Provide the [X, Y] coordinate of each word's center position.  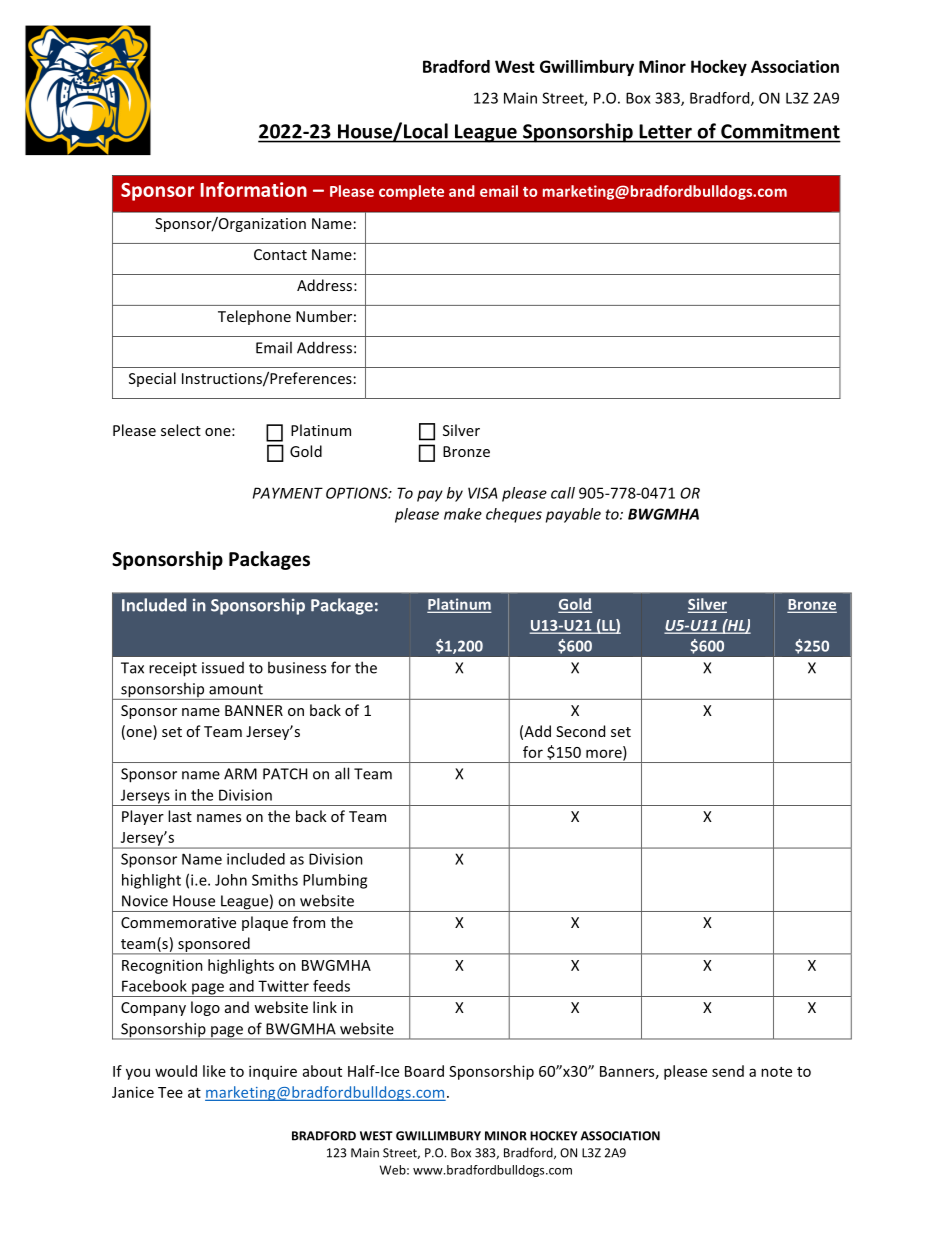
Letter [666, 131]
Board [424, 1071]
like [214, 1071]
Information [254, 189]
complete [411, 192]
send [728, 1071]
